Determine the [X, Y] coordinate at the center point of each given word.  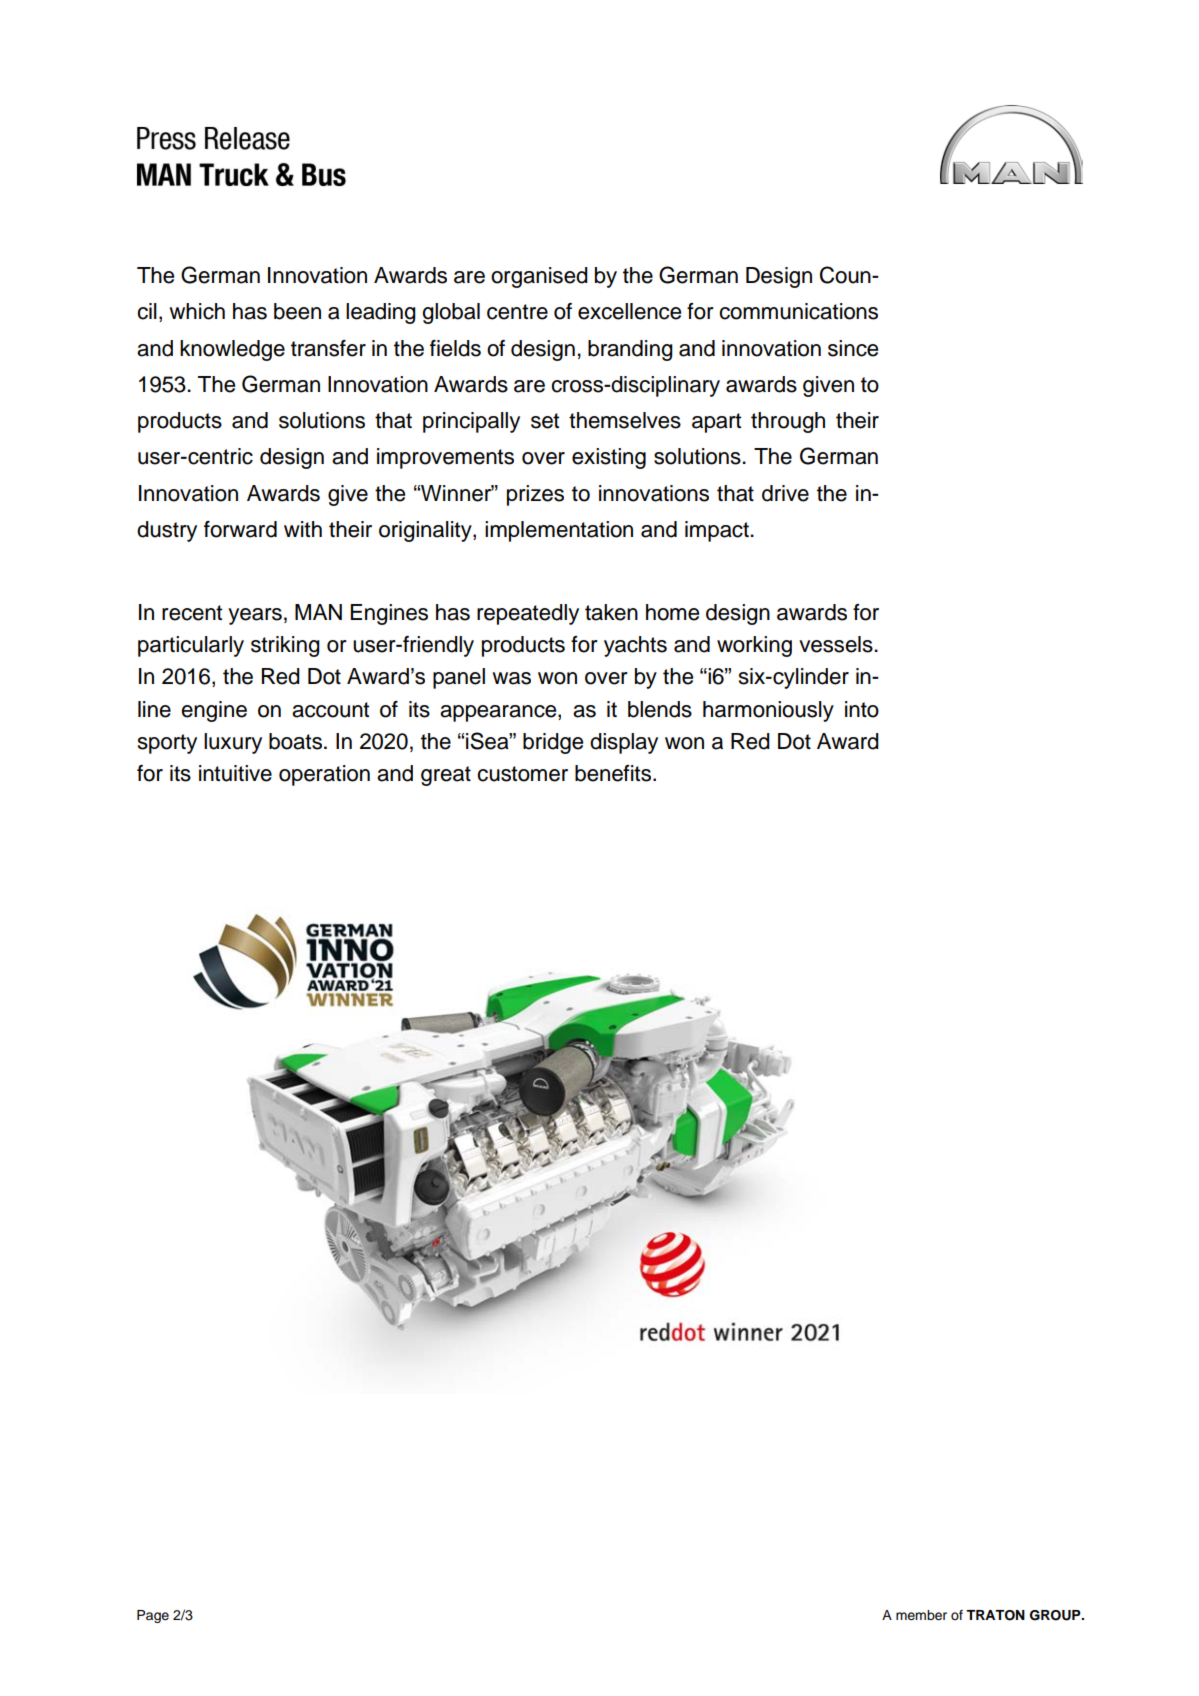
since [853, 348]
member [921, 1615]
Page [153, 1616]
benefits [614, 773]
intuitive [235, 773]
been [297, 311]
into [862, 709]
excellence [629, 311]
